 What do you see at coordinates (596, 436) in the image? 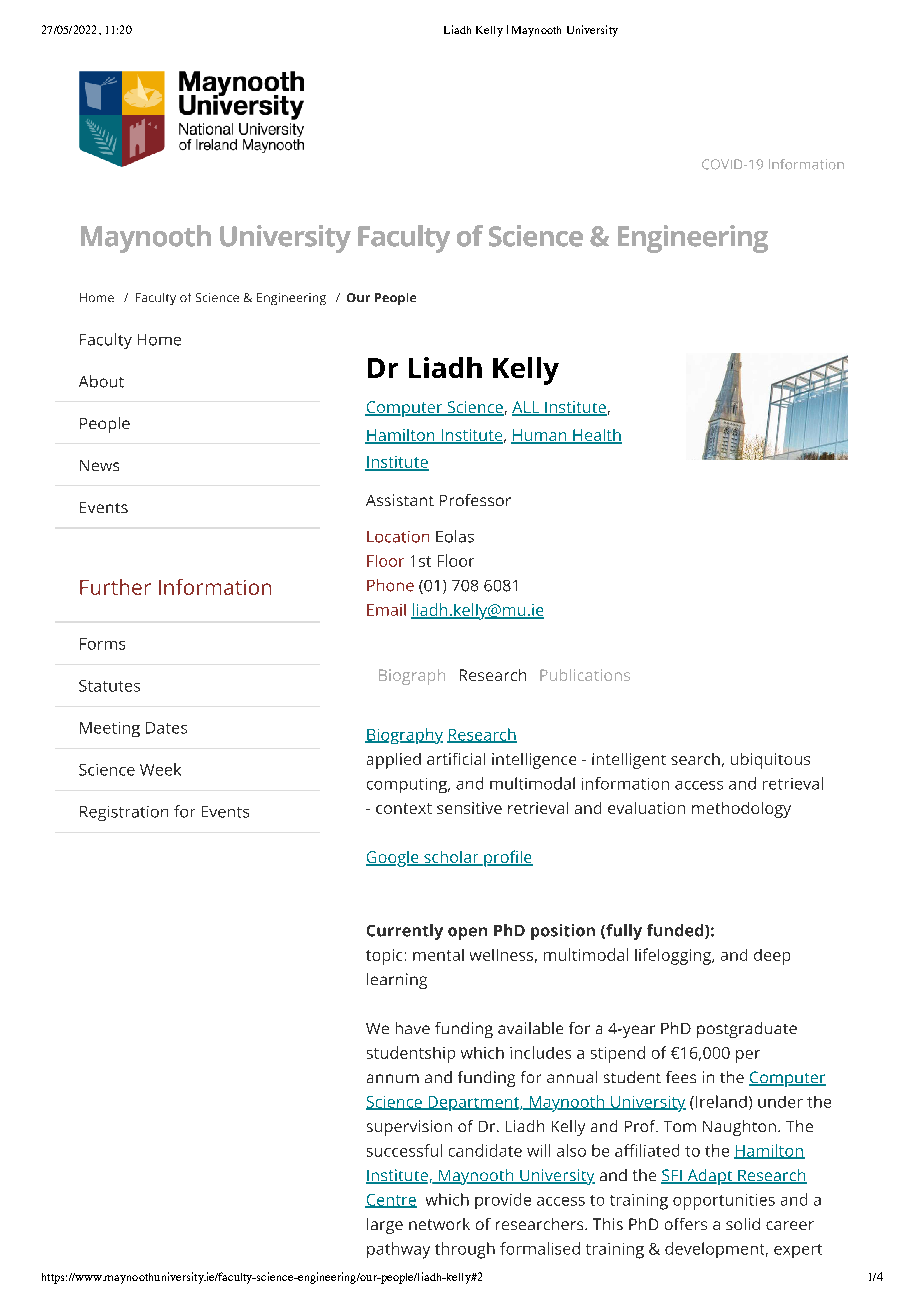
I see `Health` at bounding box center [596, 436].
